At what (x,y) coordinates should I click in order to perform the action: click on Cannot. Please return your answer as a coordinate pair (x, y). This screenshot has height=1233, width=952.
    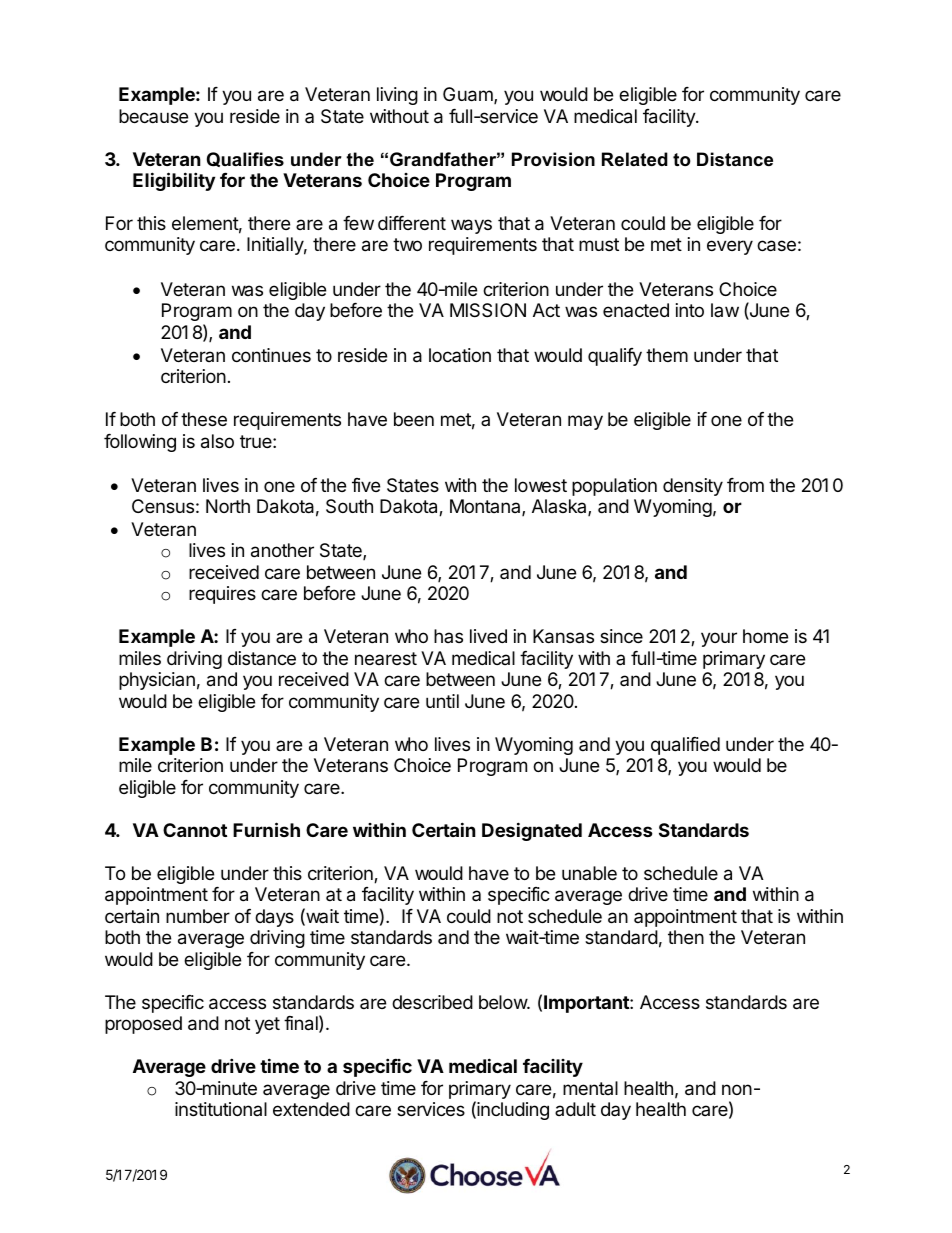
    Looking at the image, I should click on (195, 830).
